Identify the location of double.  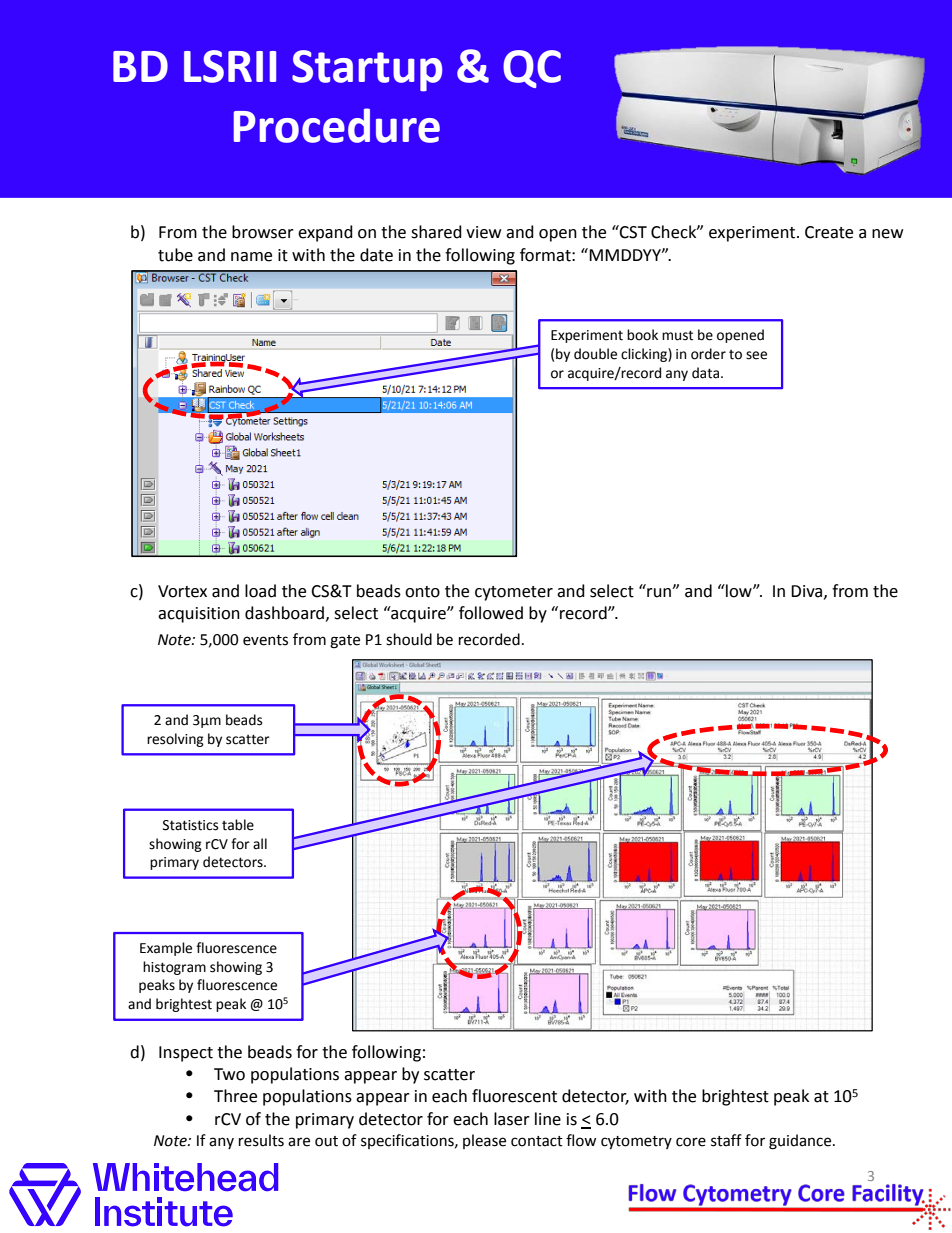
(595, 354).
